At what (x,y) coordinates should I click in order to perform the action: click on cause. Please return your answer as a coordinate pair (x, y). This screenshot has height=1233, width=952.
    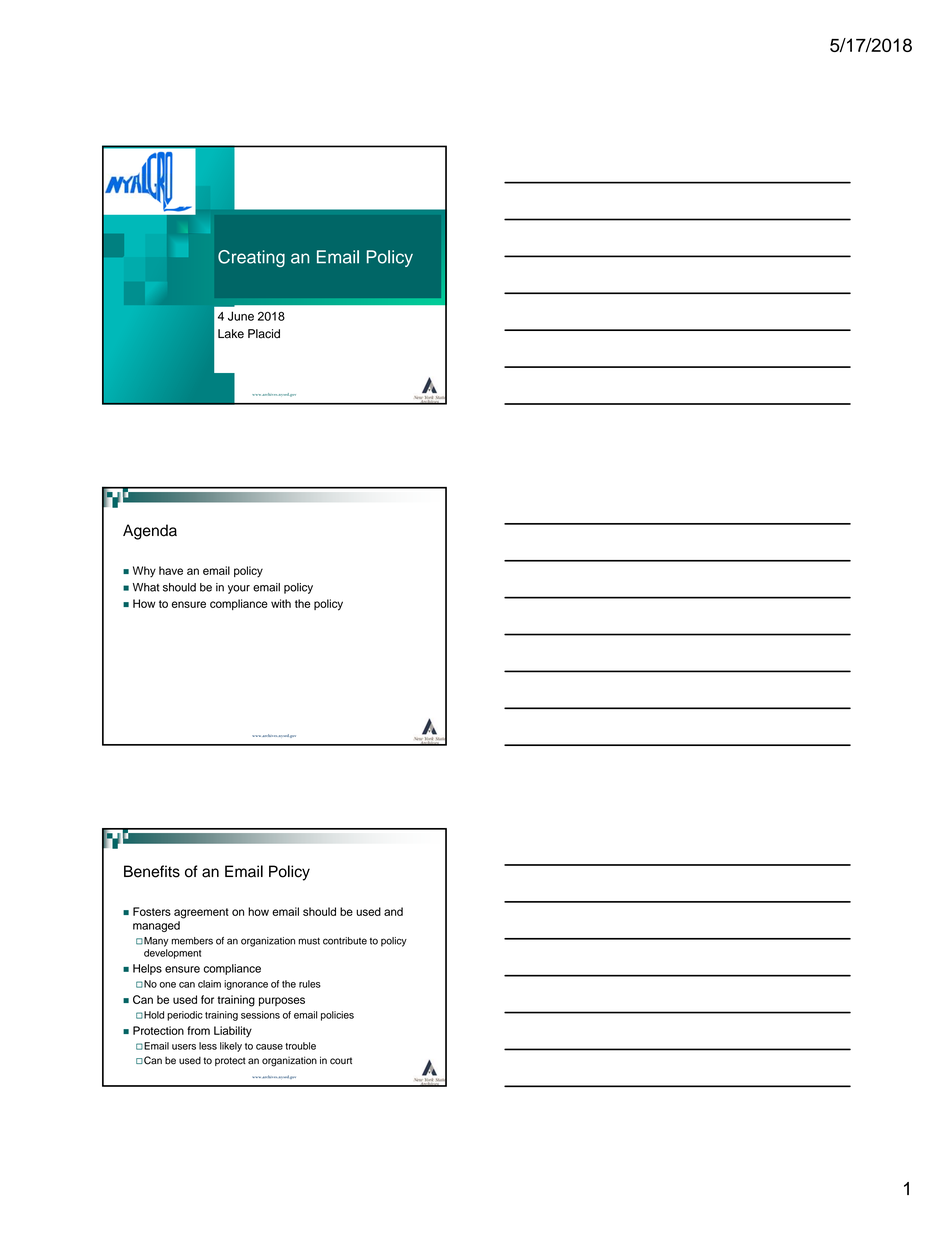
    Looking at the image, I should click on (269, 1047).
